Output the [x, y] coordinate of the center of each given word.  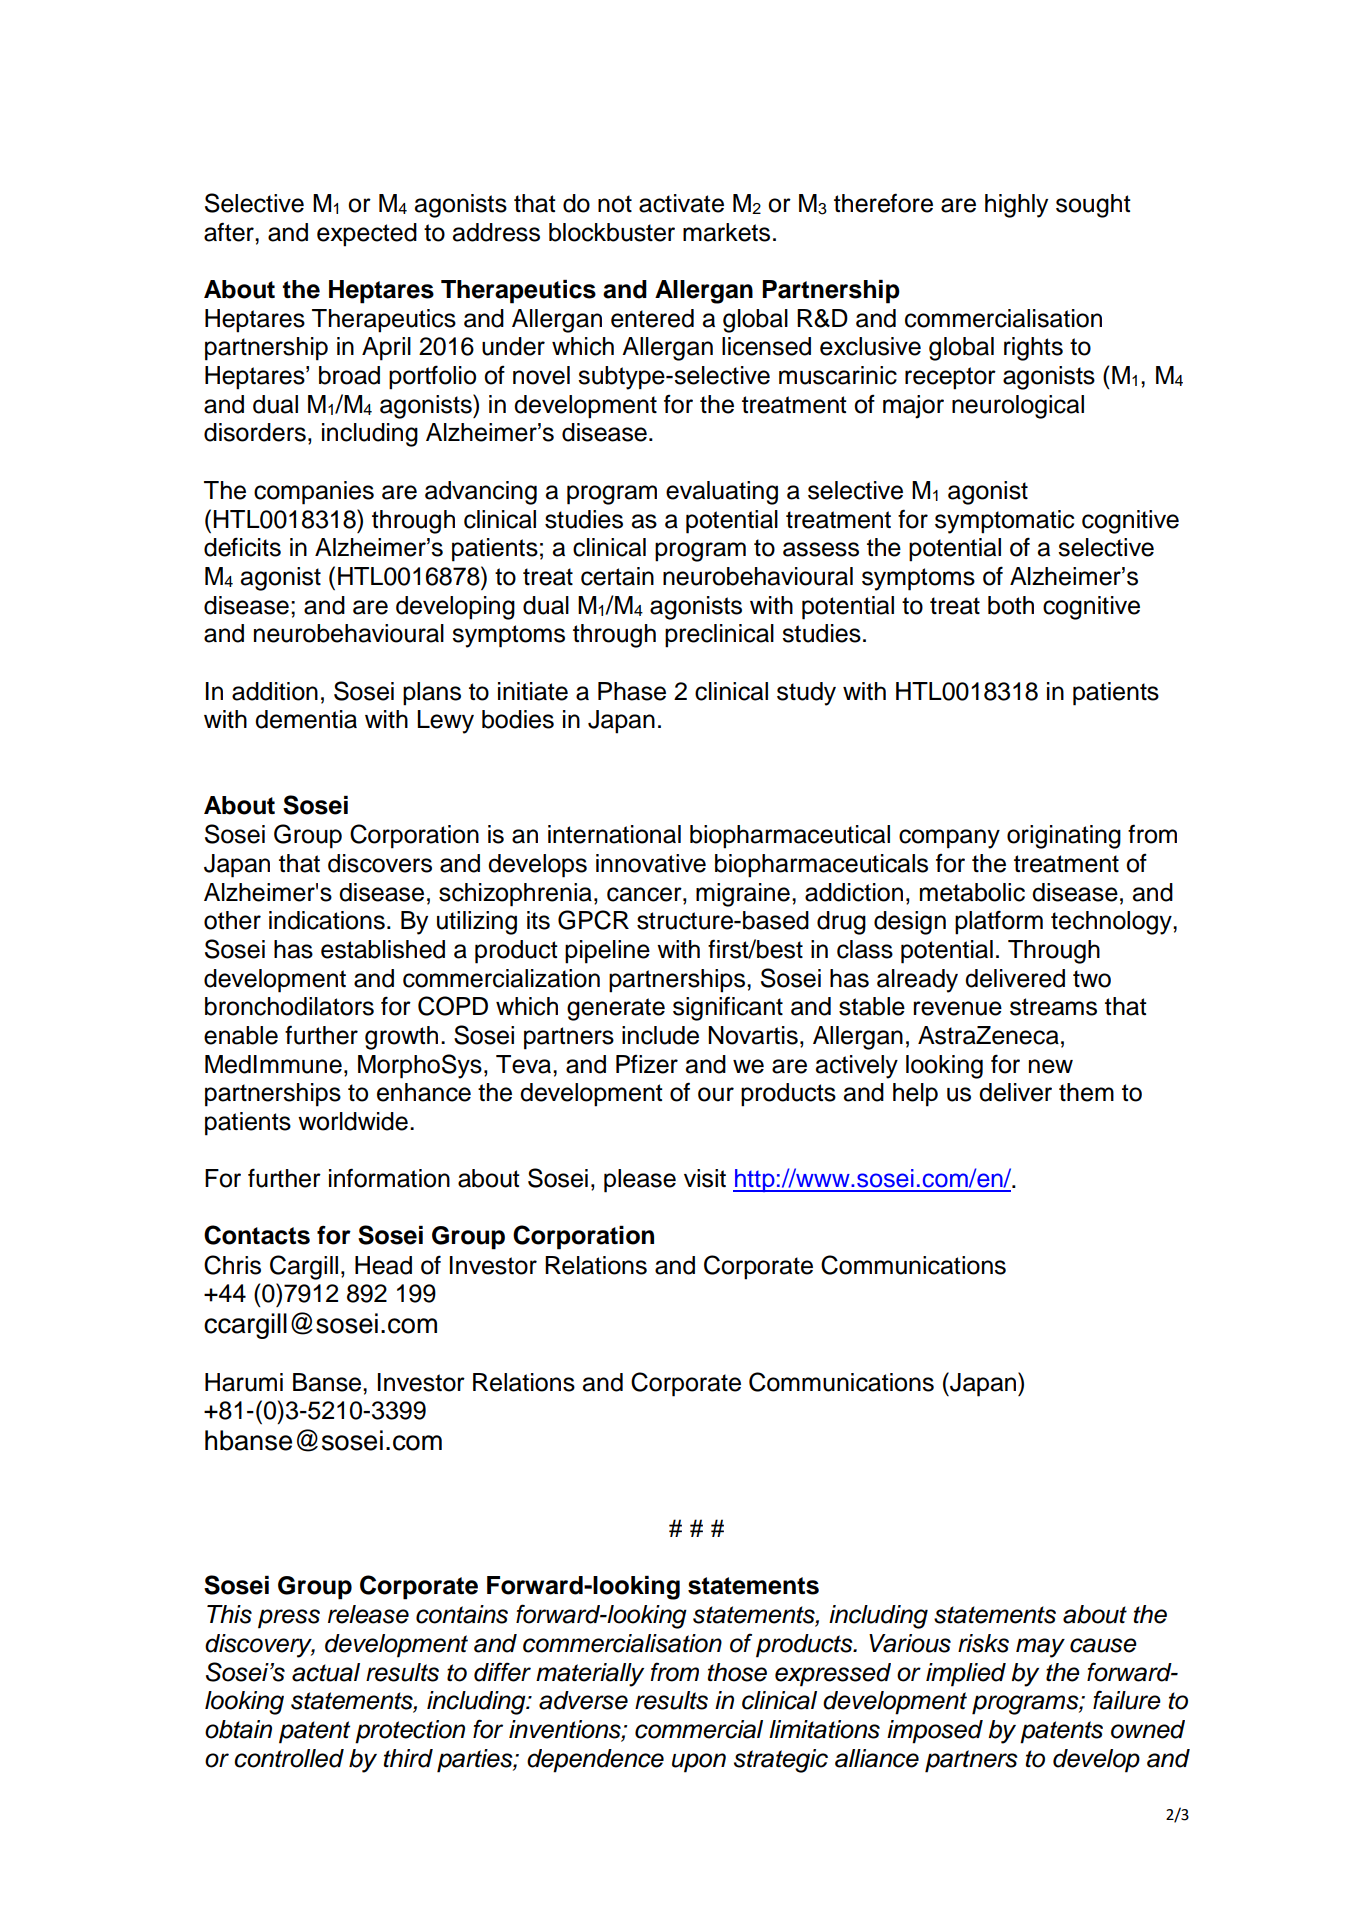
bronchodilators [289, 1006]
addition [275, 691]
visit [705, 1178]
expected [367, 235]
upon [699, 1763]
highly [1016, 206]
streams [1053, 1007]
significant [728, 1008]
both [1011, 605]
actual [326, 1672]
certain [617, 576]
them [1086, 1092]
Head [383, 1265]
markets [726, 232]
